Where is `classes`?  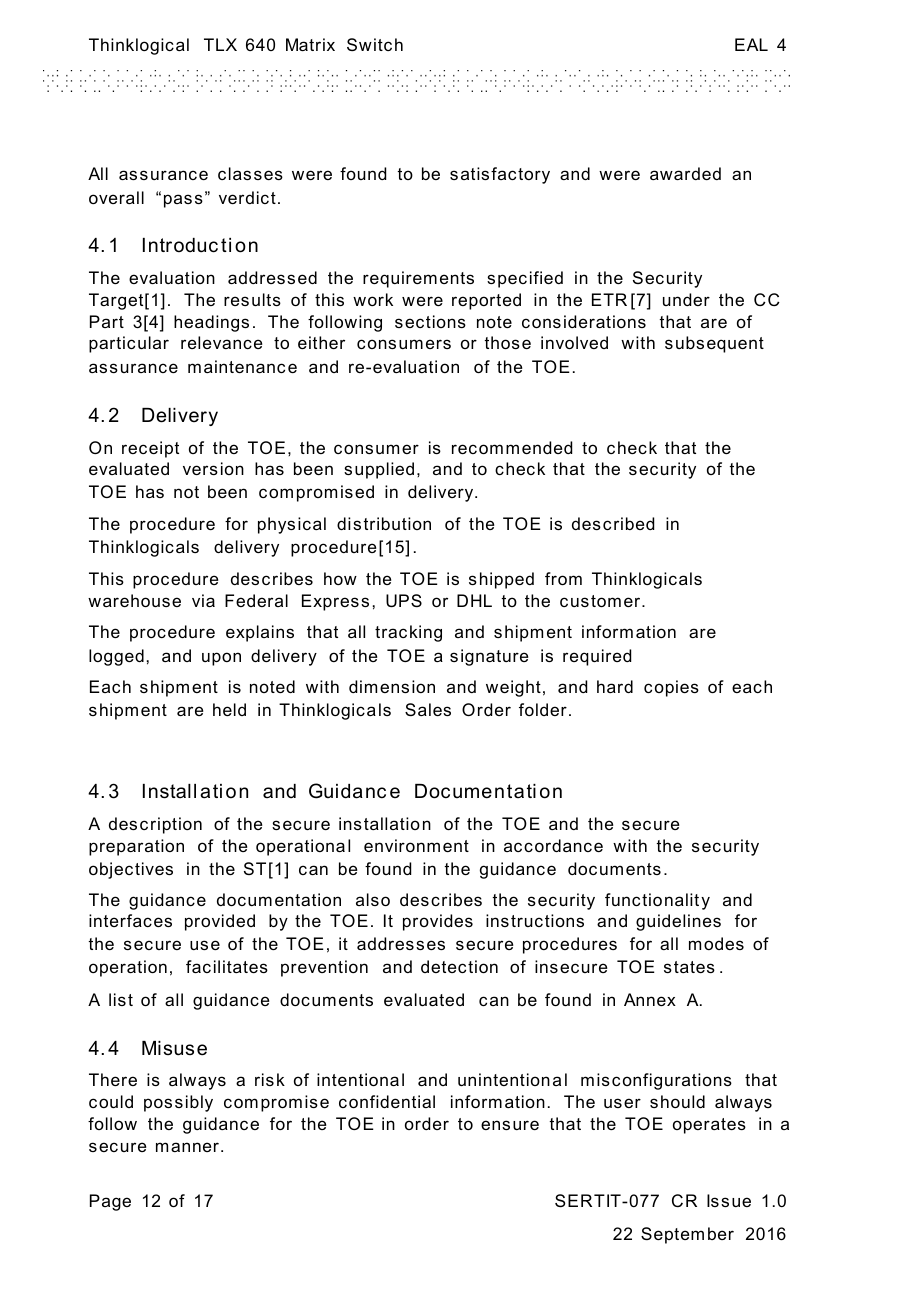 classes is located at coordinates (250, 173).
